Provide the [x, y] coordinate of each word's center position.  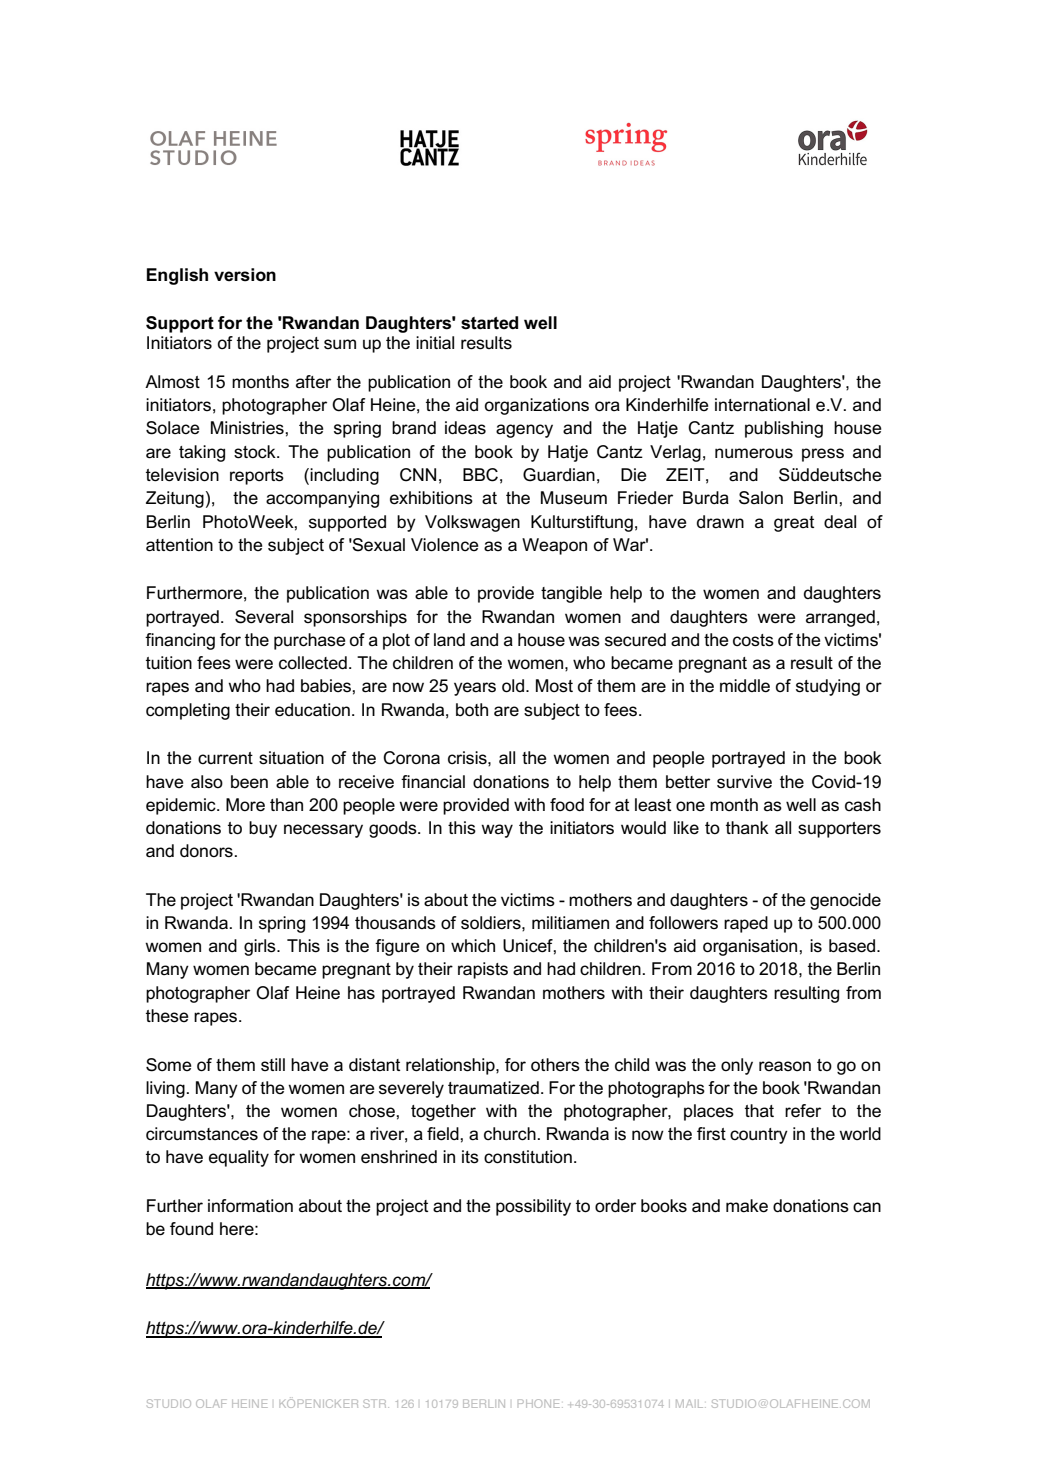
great [794, 524]
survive [744, 782]
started [489, 323]
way [497, 831]
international [762, 405]
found [191, 1228]
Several [264, 617]
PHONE [539, 1403]
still [273, 1064]
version [245, 275]
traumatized [493, 1088]
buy [263, 829]
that [759, 1110]
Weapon [554, 546]
